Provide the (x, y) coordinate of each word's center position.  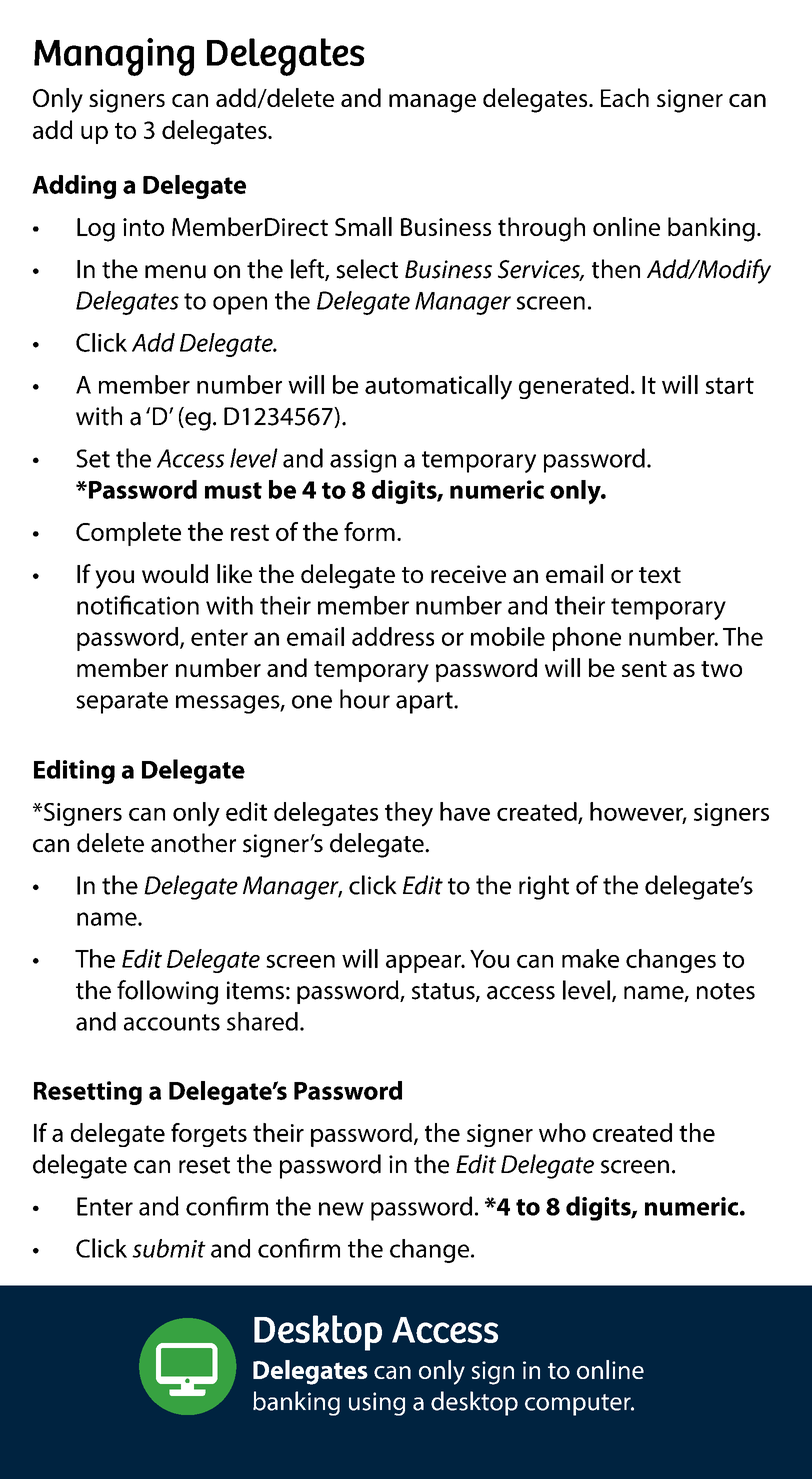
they (409, 814)
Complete (128, 534)
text (660, 575)
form (369, 531)
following (167, 992)
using (377, 1404)
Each (625, 97)
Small (363, 226)
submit (169, 1248)
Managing (114, 57)
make (590, 958)
